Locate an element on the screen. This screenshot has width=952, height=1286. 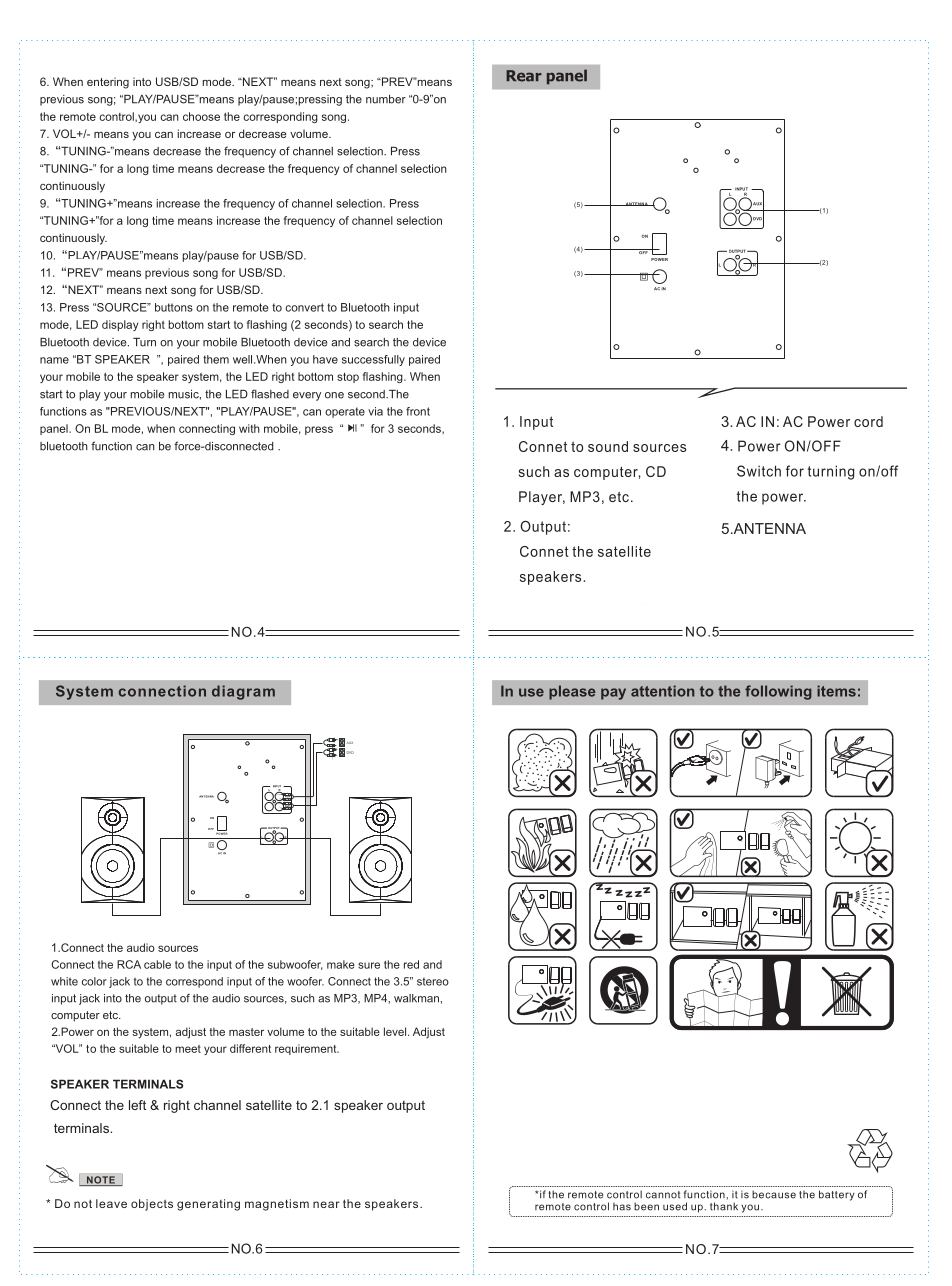
objects is located at coordinates (152, 1205).
